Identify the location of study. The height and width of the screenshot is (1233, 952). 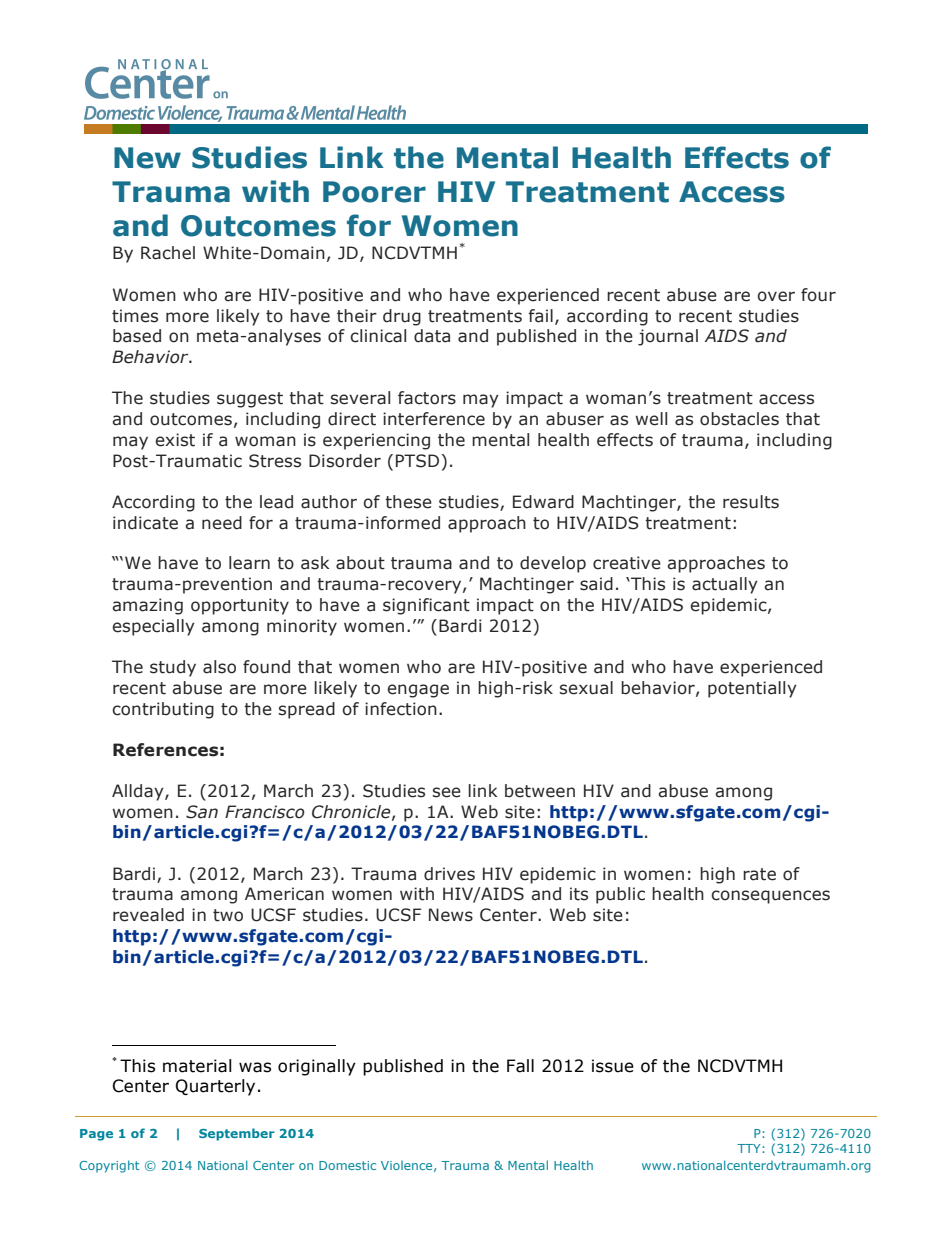
(173, 668).
